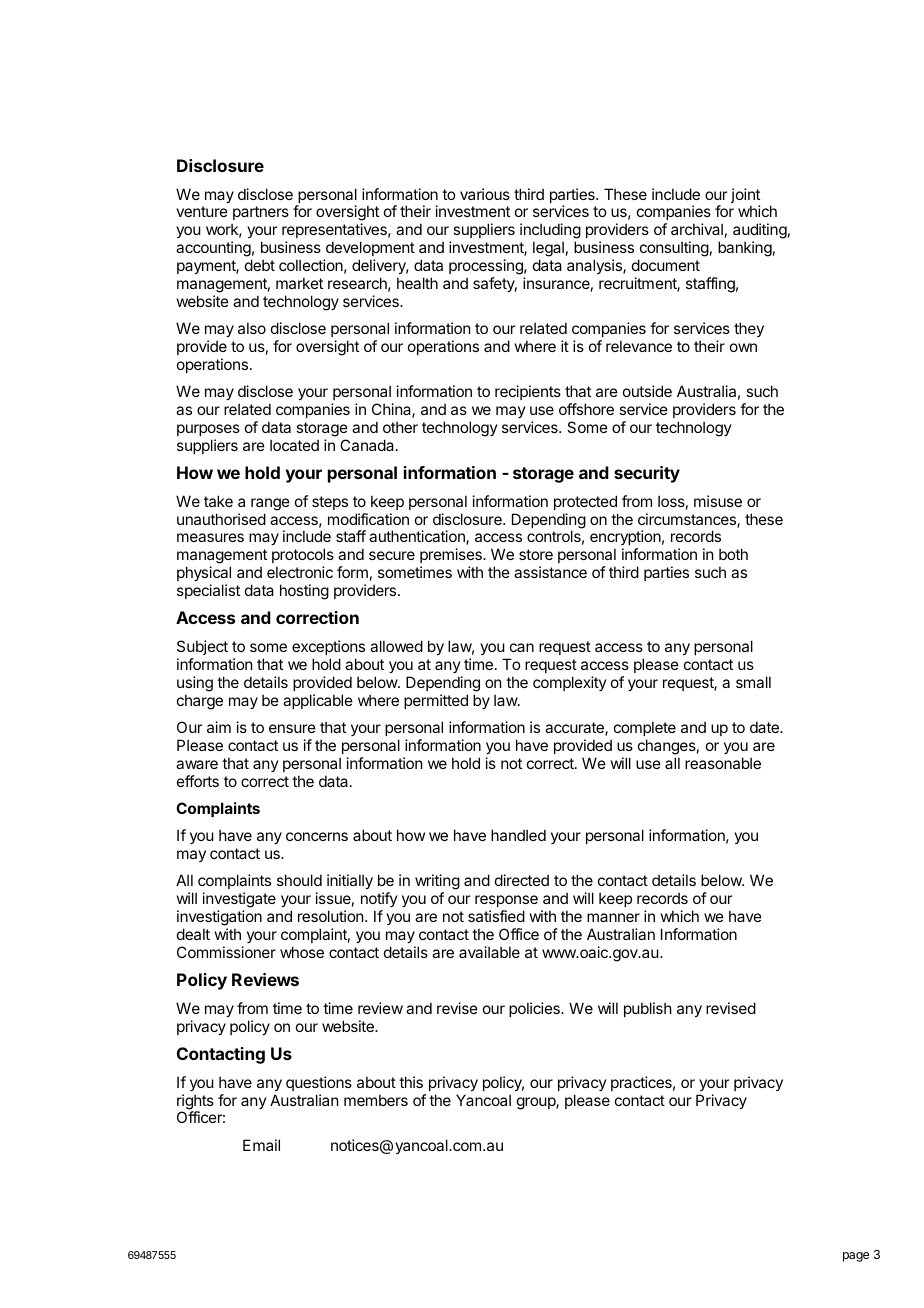 This screenshot has width=924, height=1308. Describe the element at coordinates (261, 1145) in the screenshot. I see `Email` at that location.
